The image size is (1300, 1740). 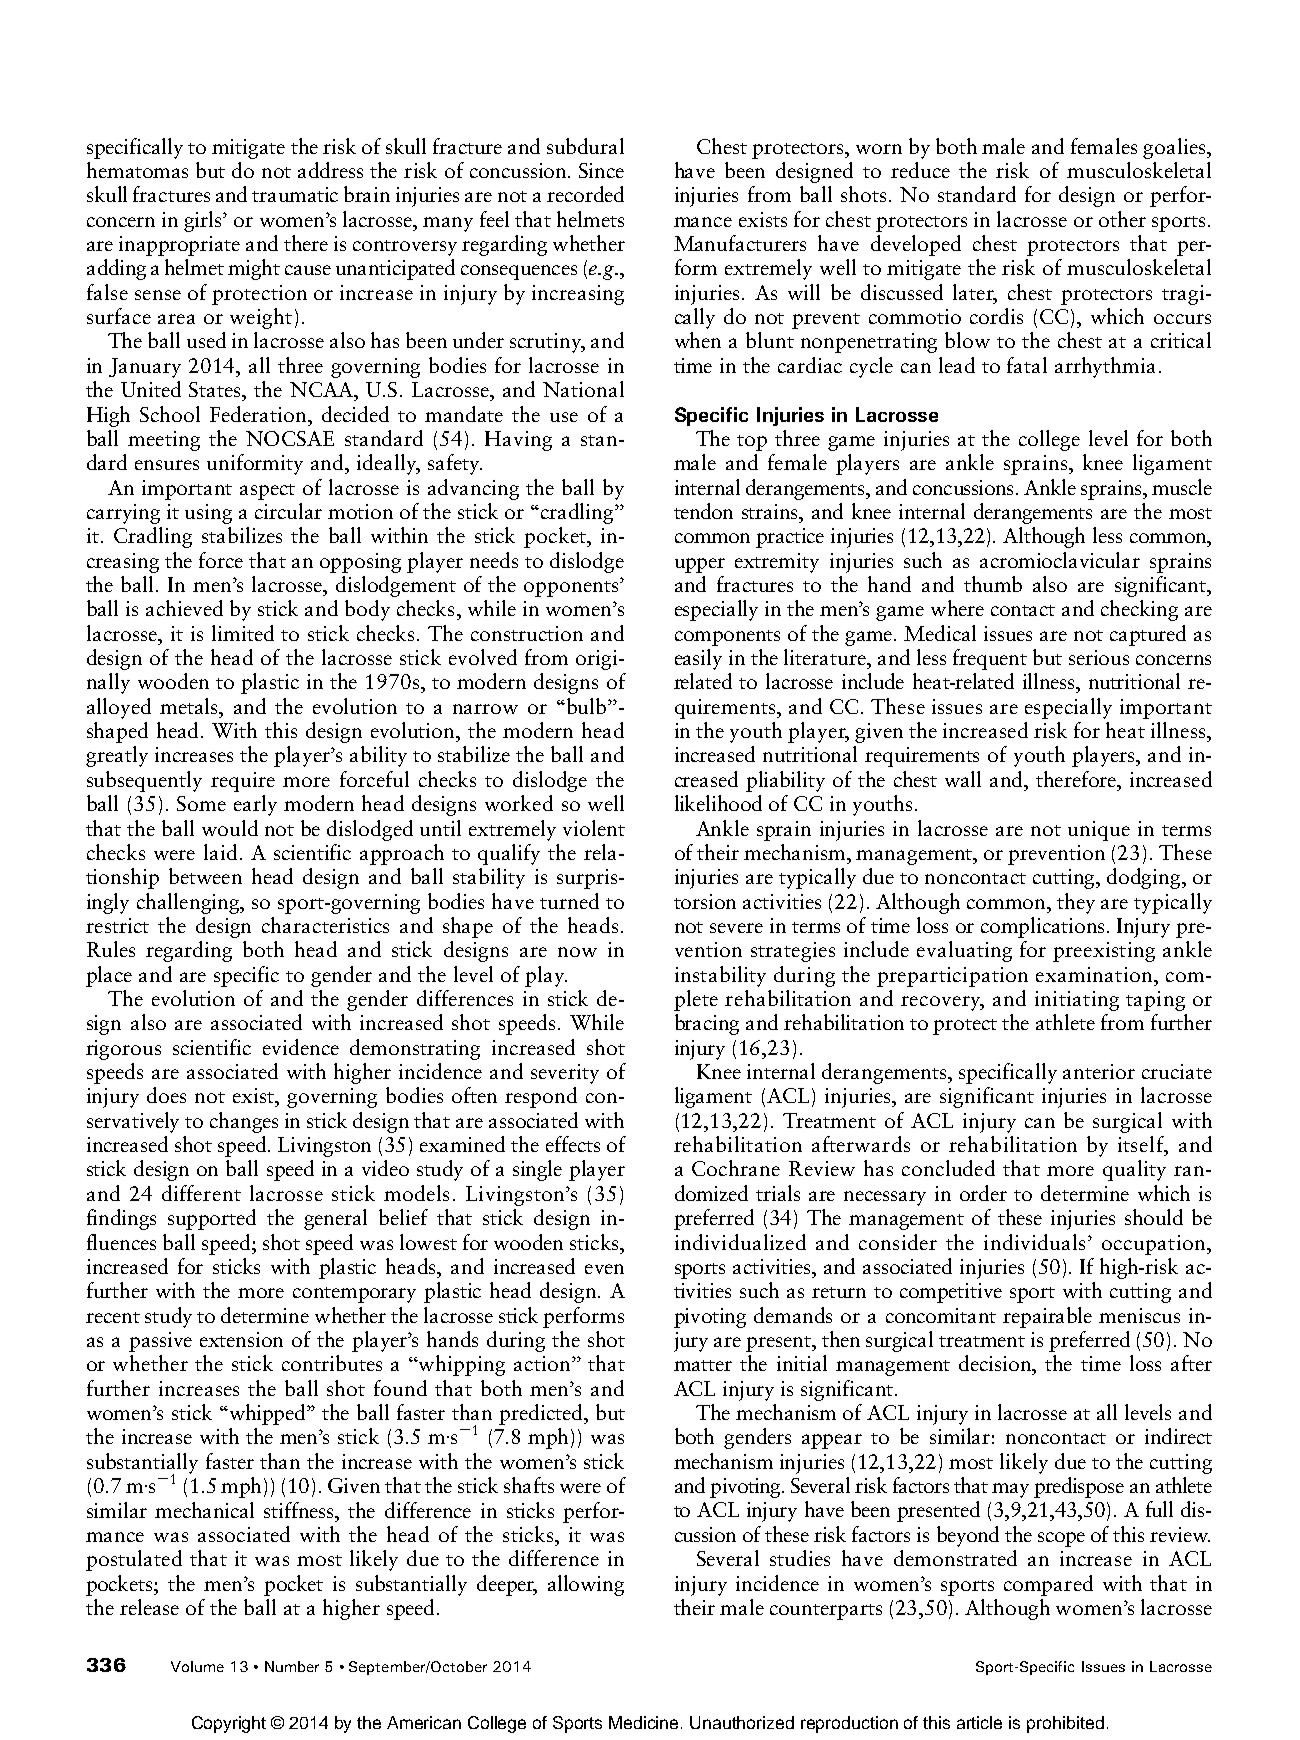 I want to click on easily, so click(x=698, y=659).
